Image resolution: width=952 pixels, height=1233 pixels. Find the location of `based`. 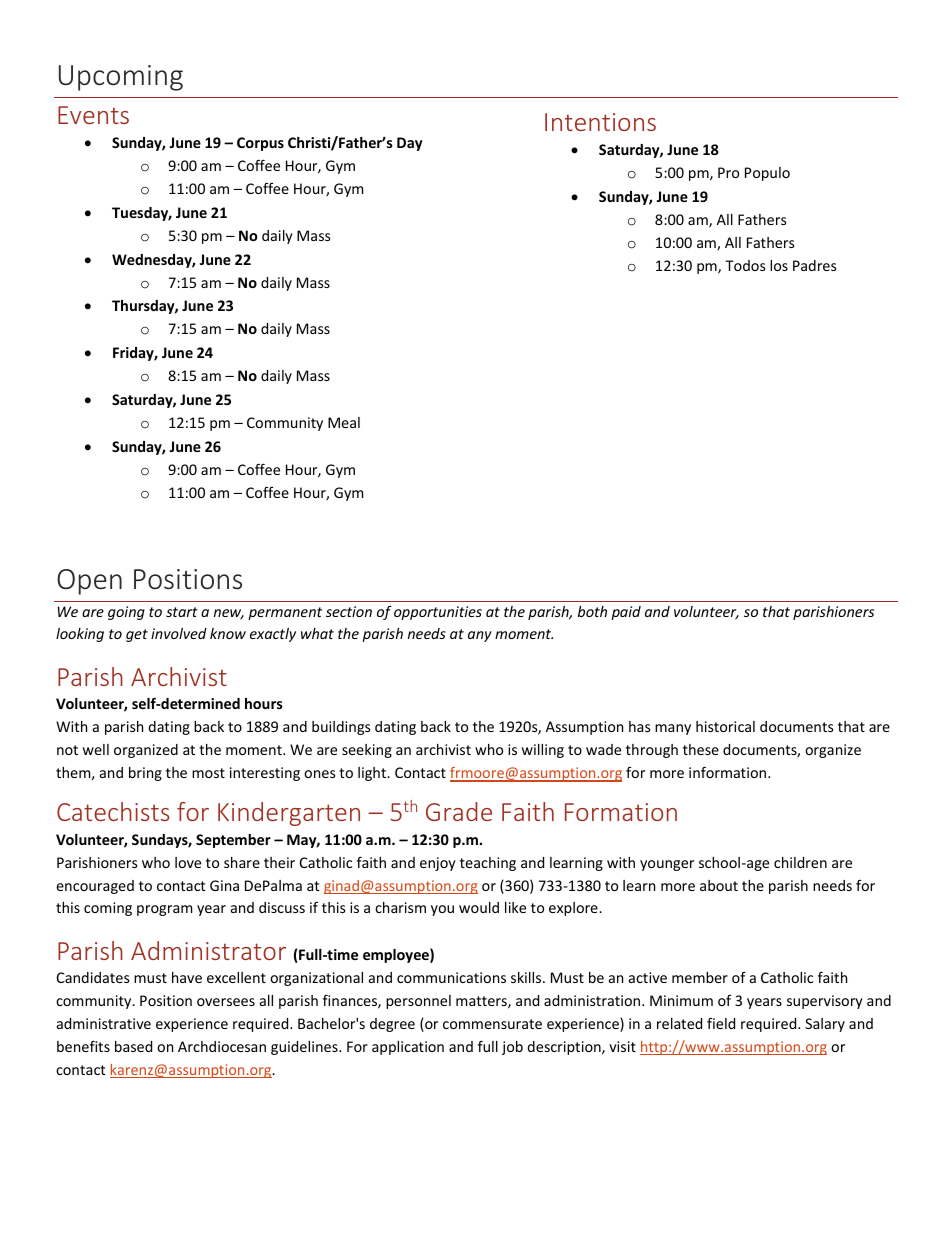

based is located at coordinates (133, 1046).
